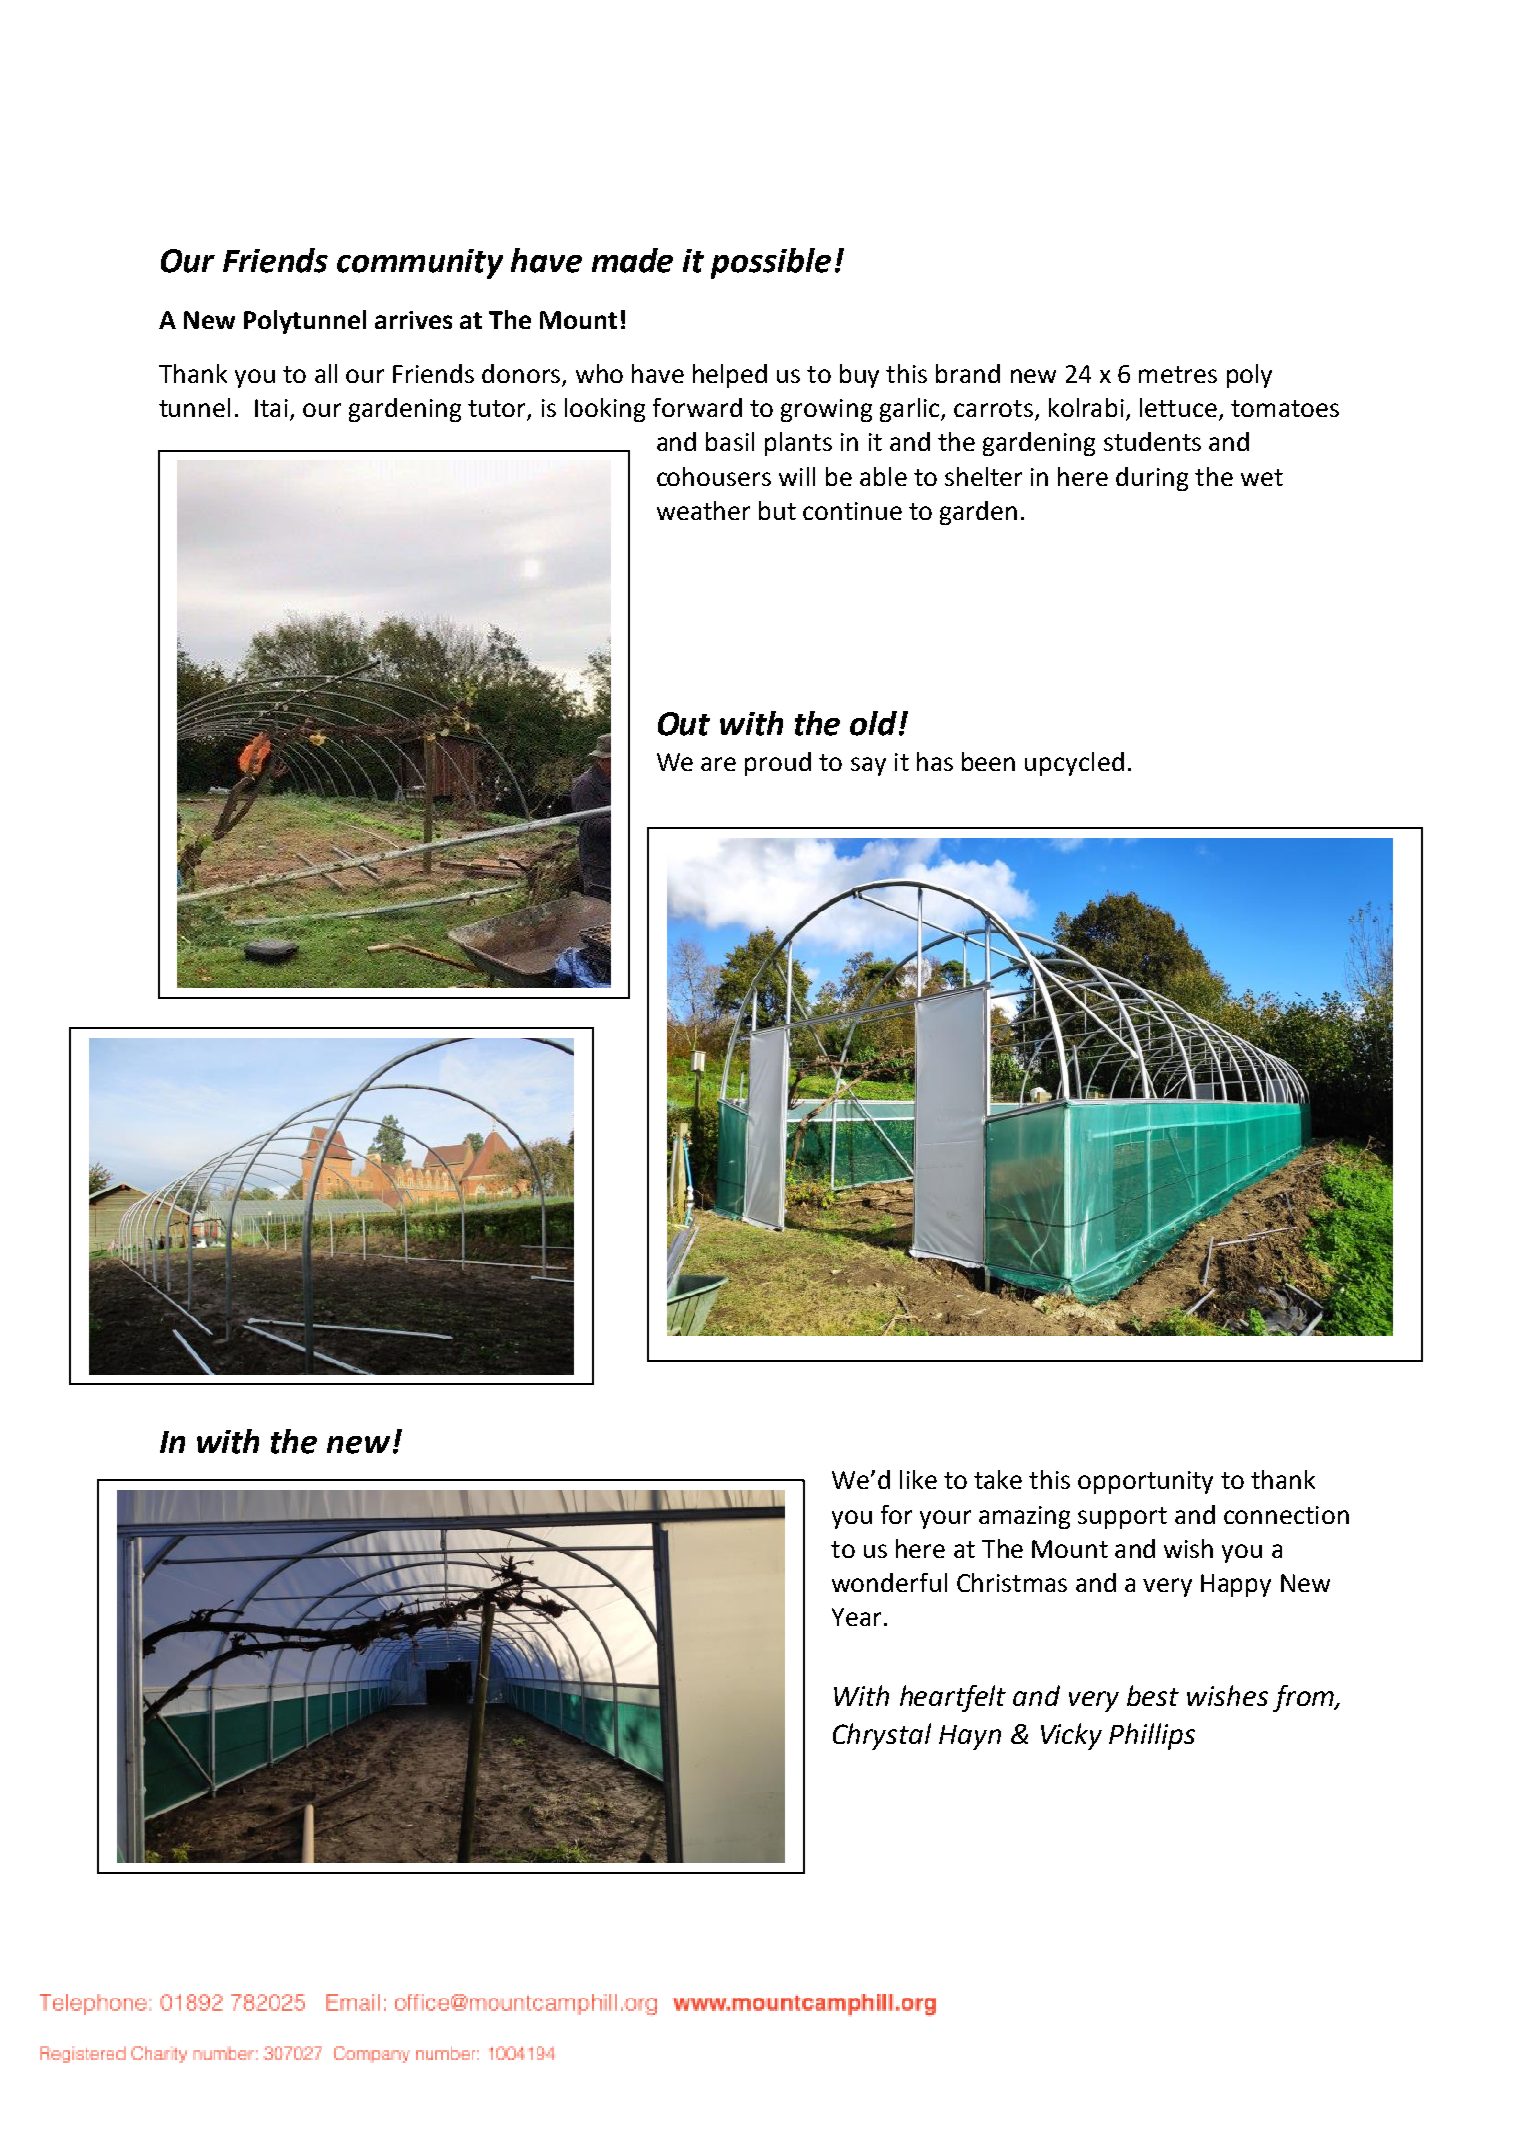 The width and height of the document is (1515, 2144). Describe the element at coordinates (998, 1479) in the document. I see `take` at that location.
